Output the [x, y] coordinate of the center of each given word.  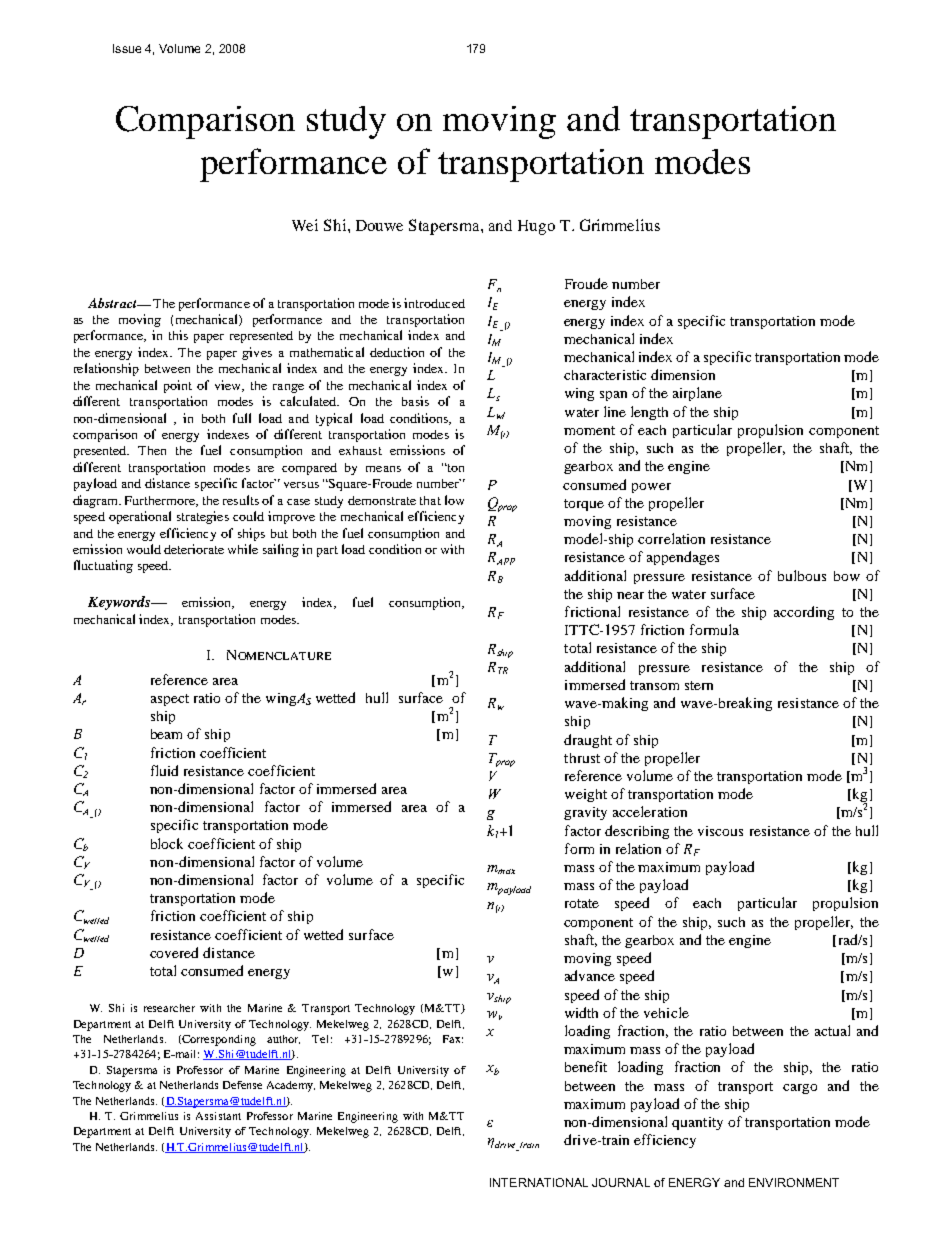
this [178, 335]
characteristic [605, 375]
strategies [203, 517]
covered [174, 952]
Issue [127, 48]
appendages [683, 558]
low [454, 500]
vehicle [666, 1012]
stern [699, 685]
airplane [697, 394]
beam [166, 734]
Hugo [536, 227]
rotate [582, 903]
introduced [434, 303]
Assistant [218, 1116]
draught [588, 741]
